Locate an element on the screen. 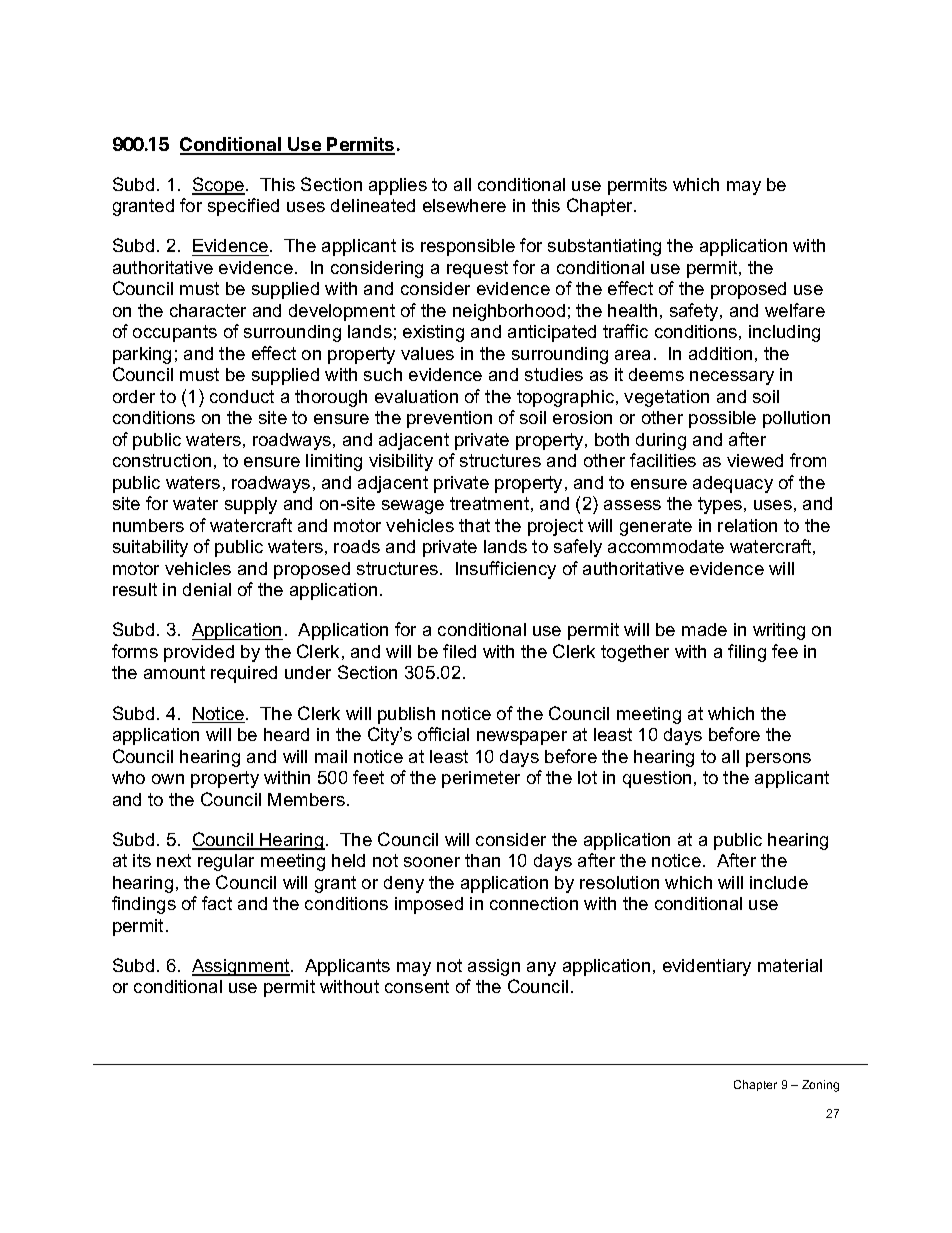 The width and height of the screenshot is (952, 1233). consent is located at coordinates (417, 986).
